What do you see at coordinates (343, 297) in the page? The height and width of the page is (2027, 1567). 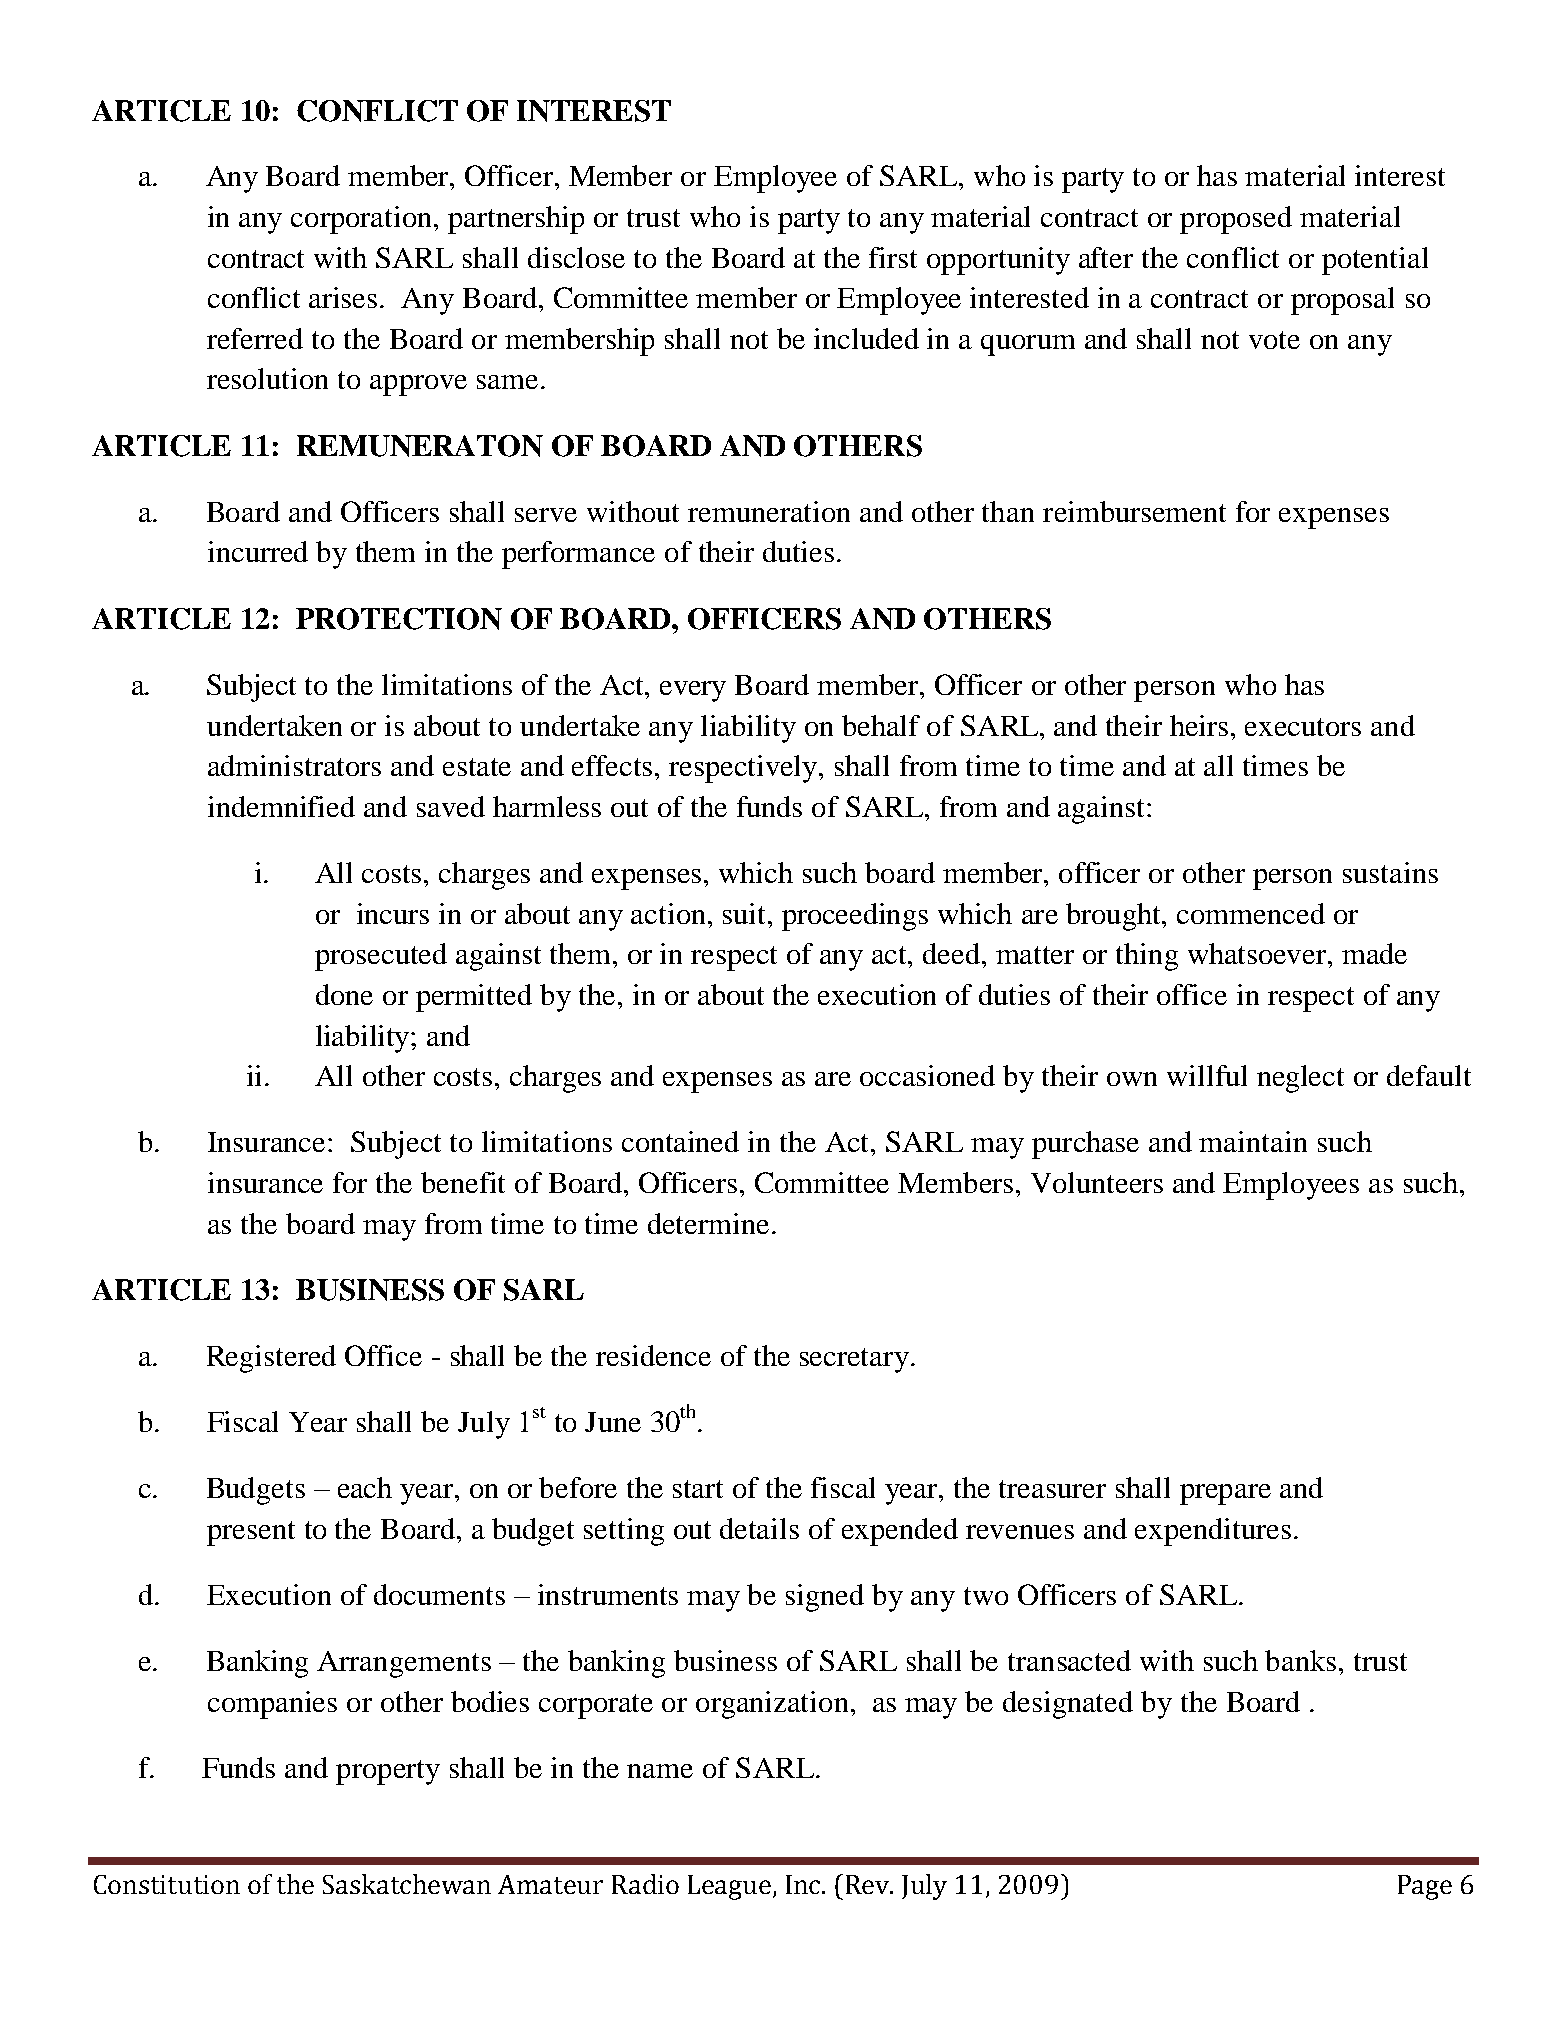 I see `arises` at bounding box center [343, 297].
